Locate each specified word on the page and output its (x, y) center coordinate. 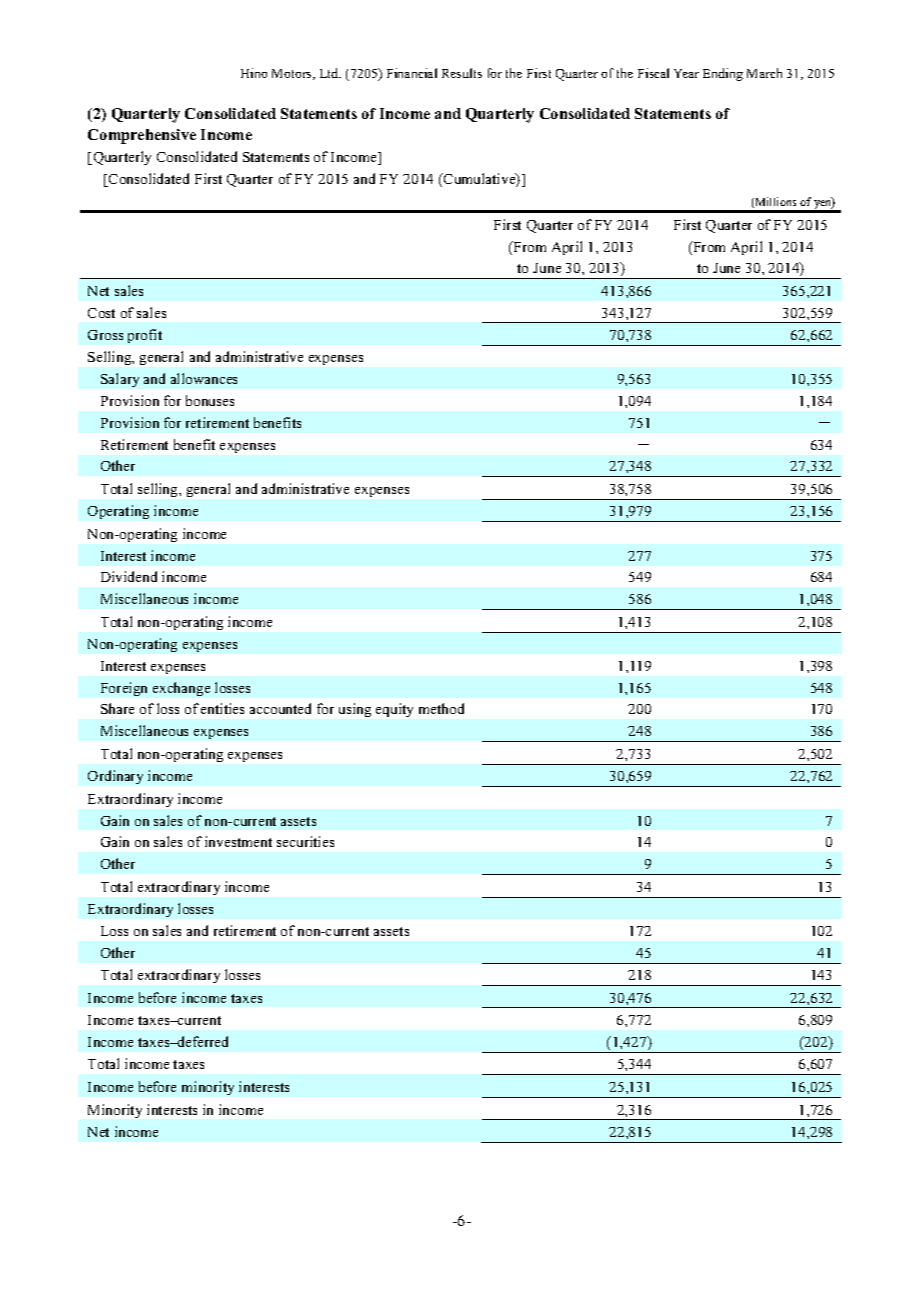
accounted (280, 708)
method (441, 708)
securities (305, 841)
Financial (412, 73)
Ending (723, 74)
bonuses (210, 400)
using (355, 710)
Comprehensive (142, 136)
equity (394, 710)
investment (238, 841)
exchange (181, 689)
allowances (204, 378)
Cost (101, 313)
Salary (120, 380)
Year (686, 73)
